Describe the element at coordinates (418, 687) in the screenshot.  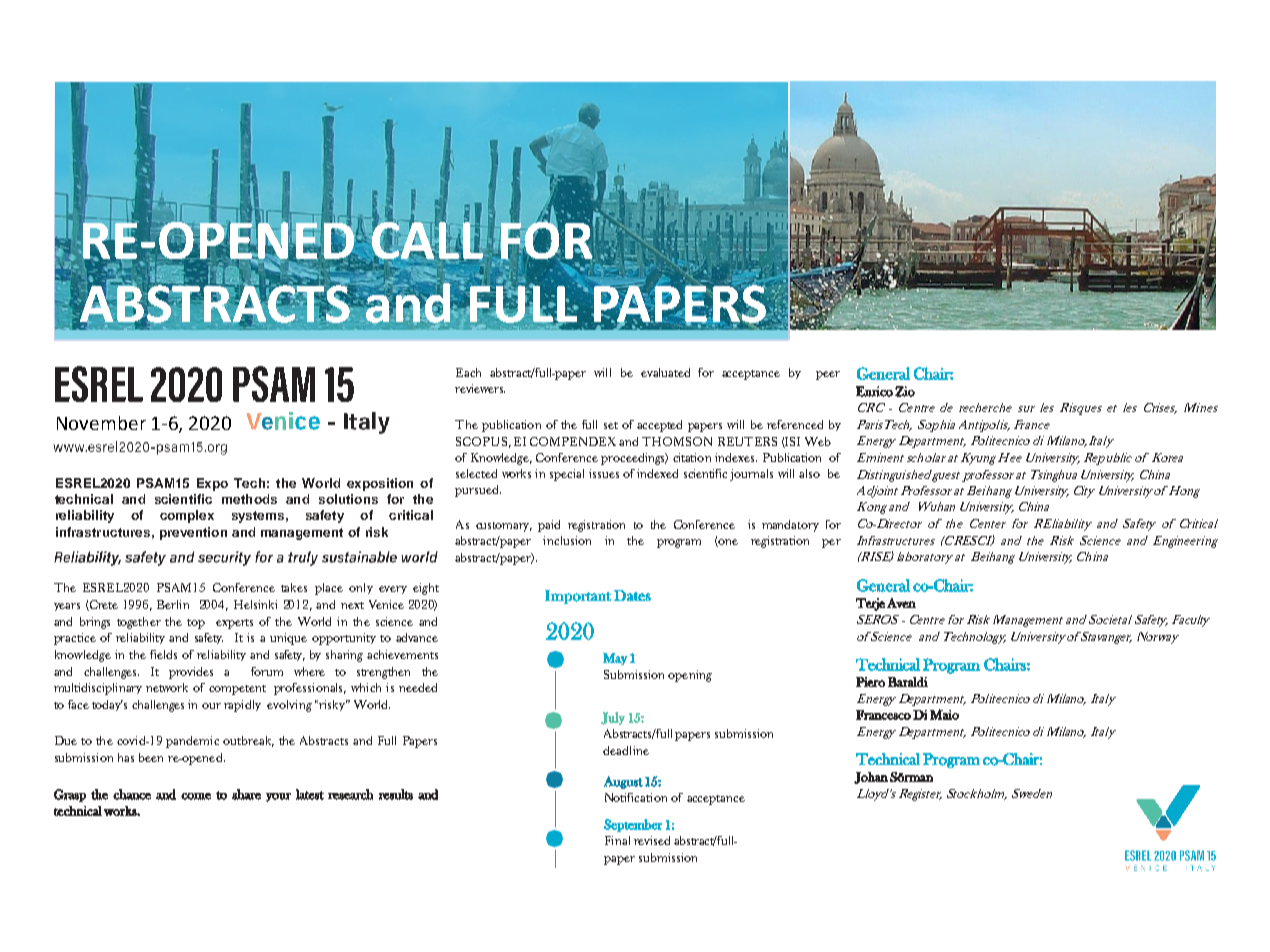
I see `needed` at that location.
